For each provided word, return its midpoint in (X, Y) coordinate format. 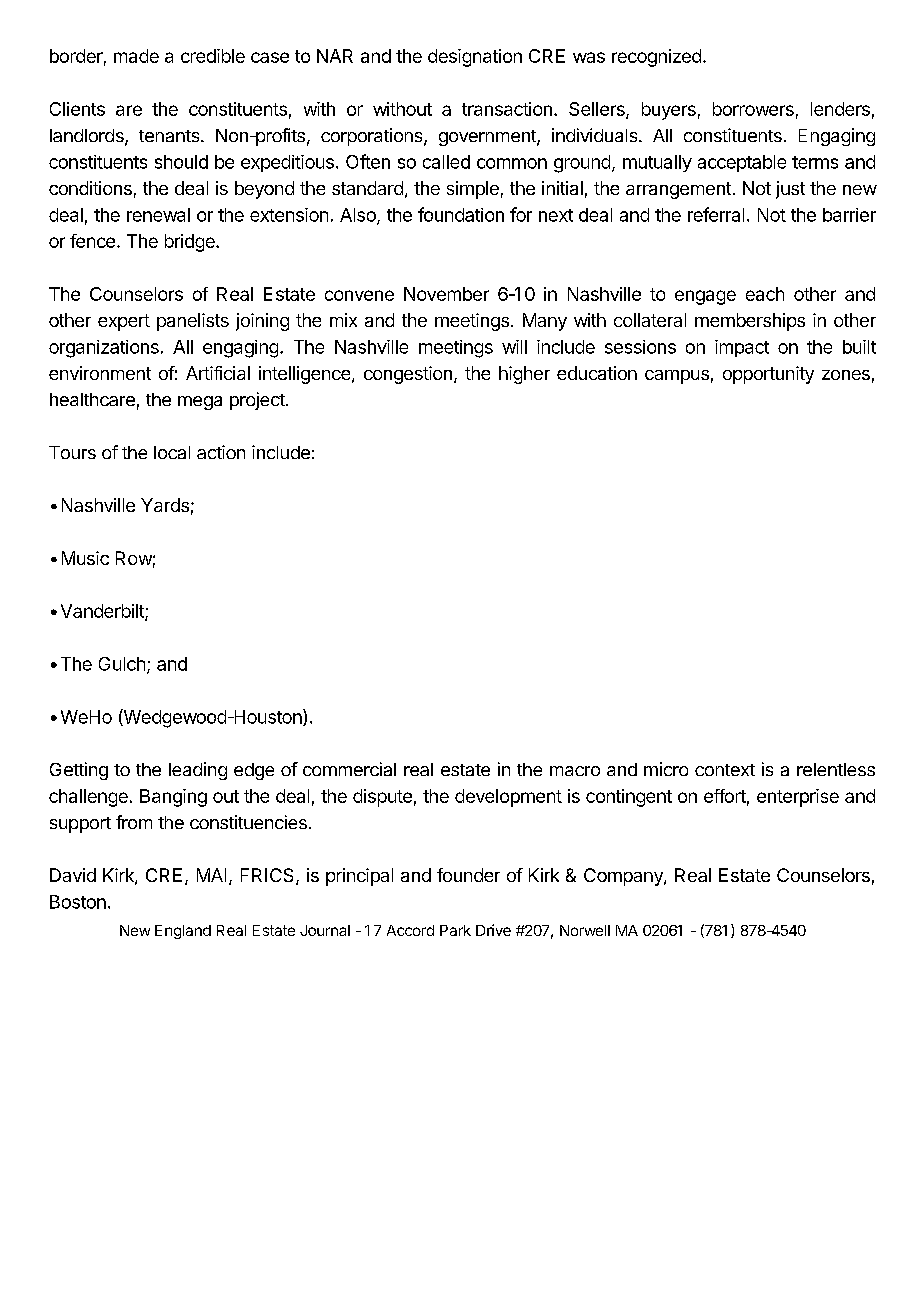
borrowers (753, 109)
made (136, 56)
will (514, 347)
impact (742, 348)
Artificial (218, 373)
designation (475, 58)
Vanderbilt (103, 612)
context (725, 770)
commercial (349, 769)
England (183, 932)
